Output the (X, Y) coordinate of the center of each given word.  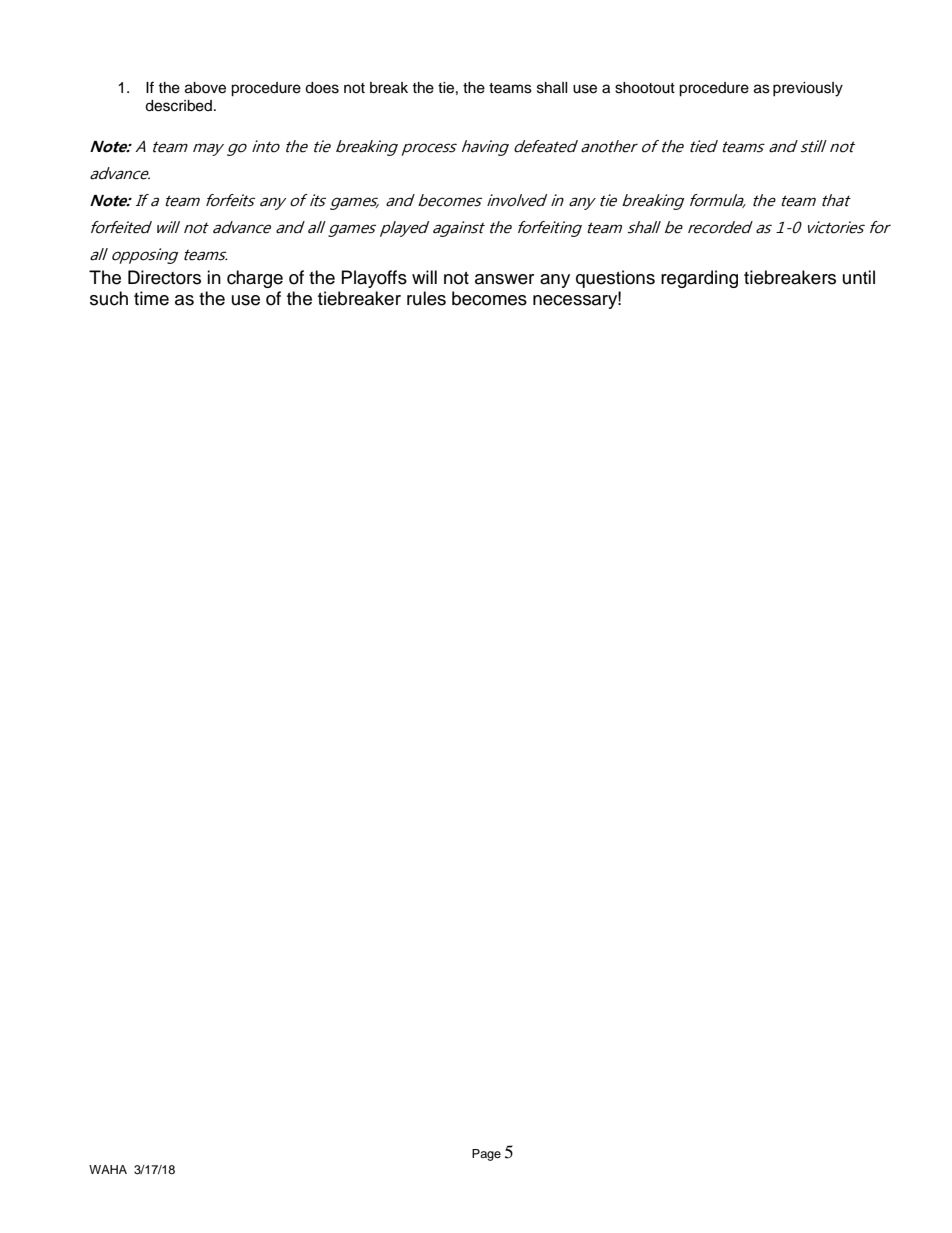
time (151, 298)
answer (504, 279)
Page (486, 1155)
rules (426, 298)
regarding (699, 279)
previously (808, 89)
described (178, 106)
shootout (645, 88)
